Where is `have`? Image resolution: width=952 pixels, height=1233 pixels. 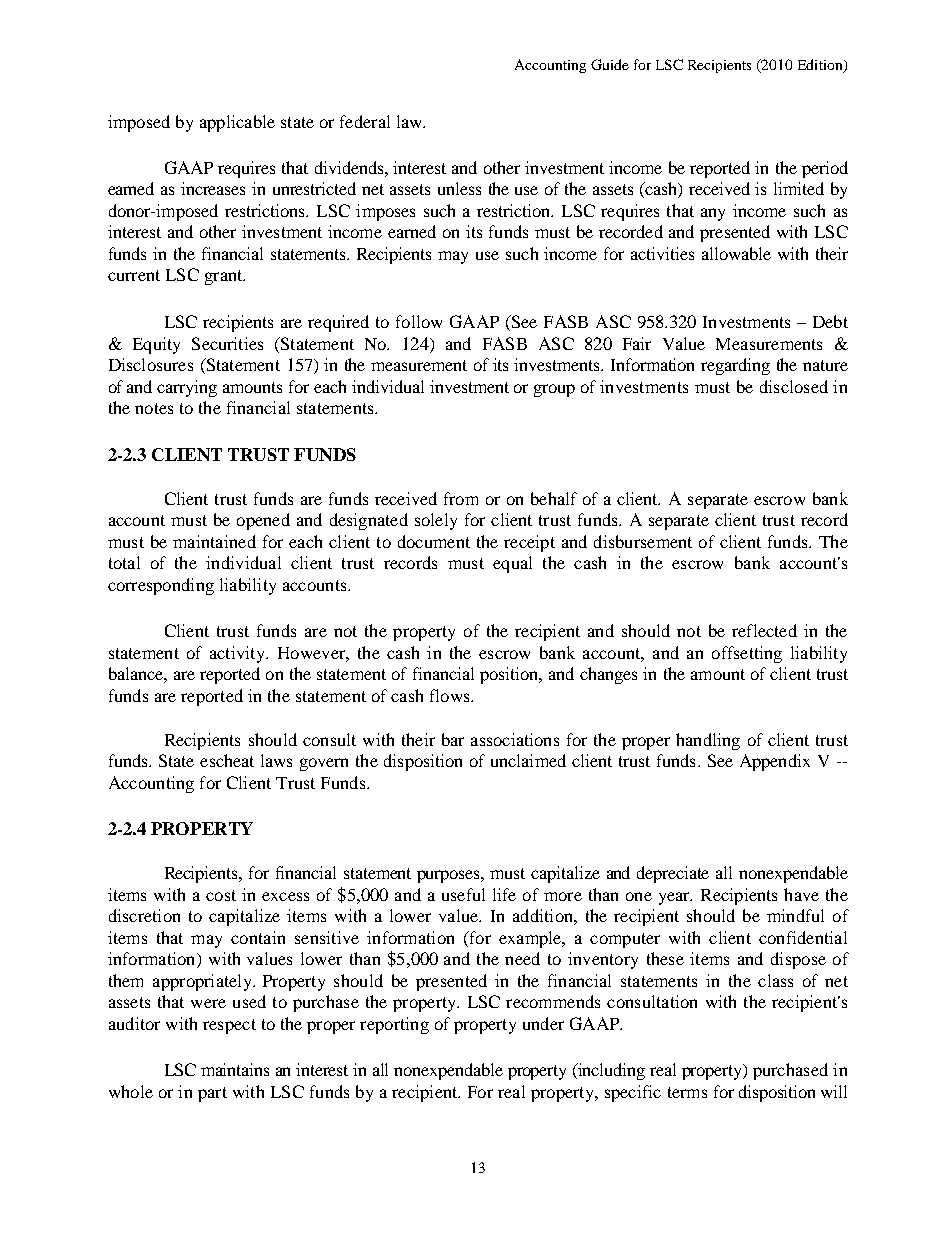 have is located at coordinates (801, 894).
